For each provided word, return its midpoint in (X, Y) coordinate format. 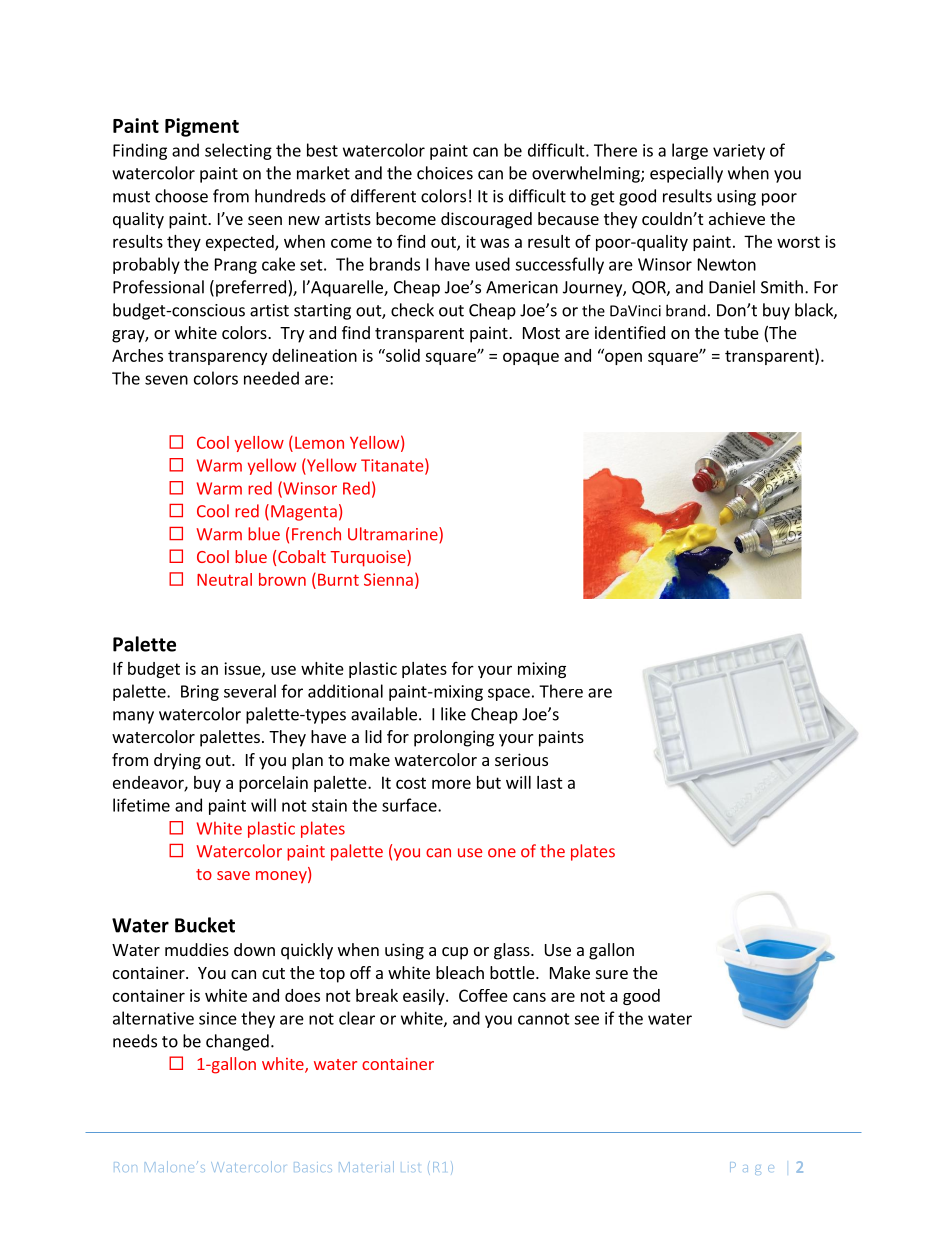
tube (741, 332)
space (509, 694)
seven (166, 380)
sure (612, 974)
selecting (238, 151)
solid (402, 355)
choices (445, 173)
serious (521, 759)
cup (455, 953)
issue (243, 669)
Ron (125, 1167)
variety (739, 152)
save (233, 875)
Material (366, 1166)
